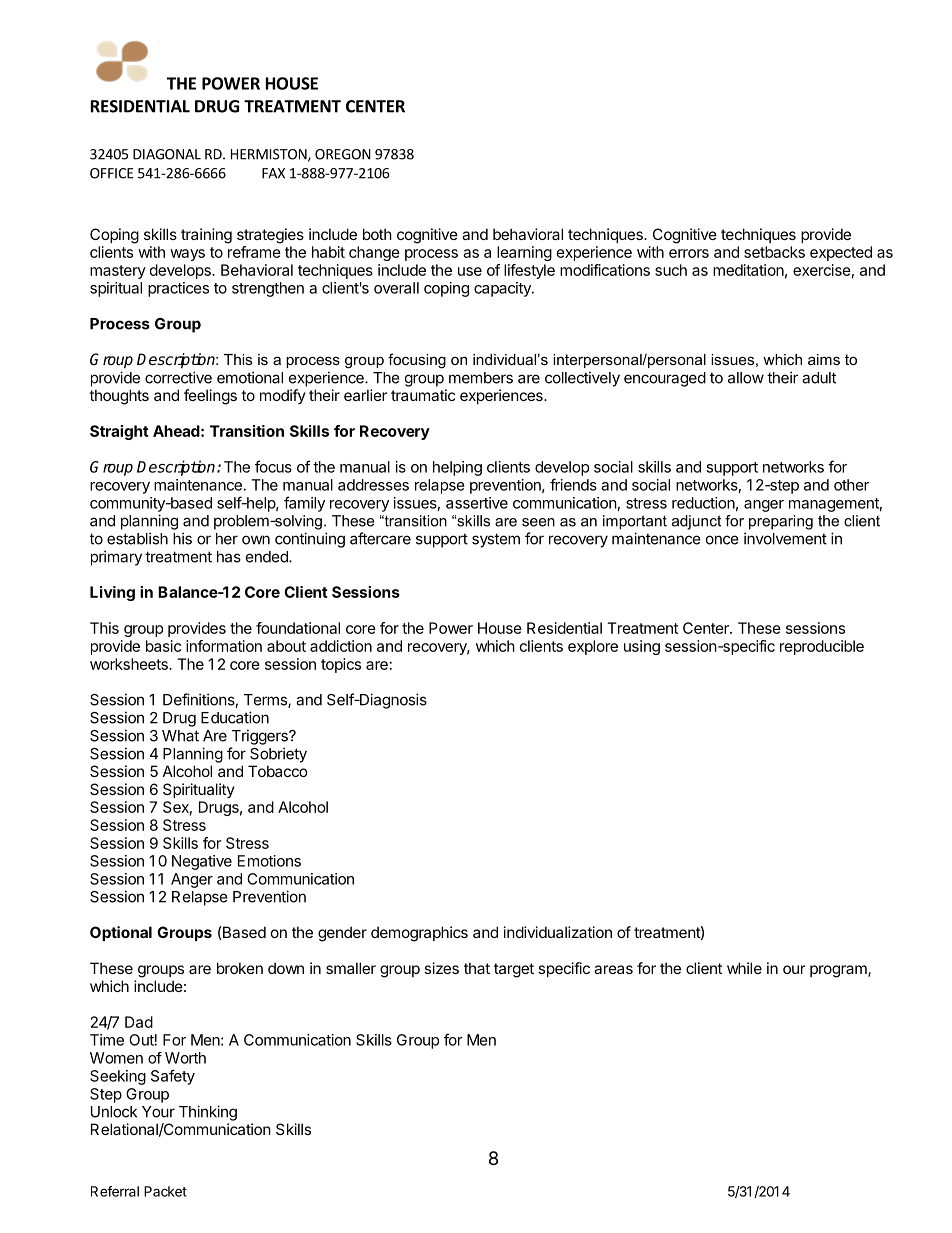  I want to click on while, so click(744, 968).
